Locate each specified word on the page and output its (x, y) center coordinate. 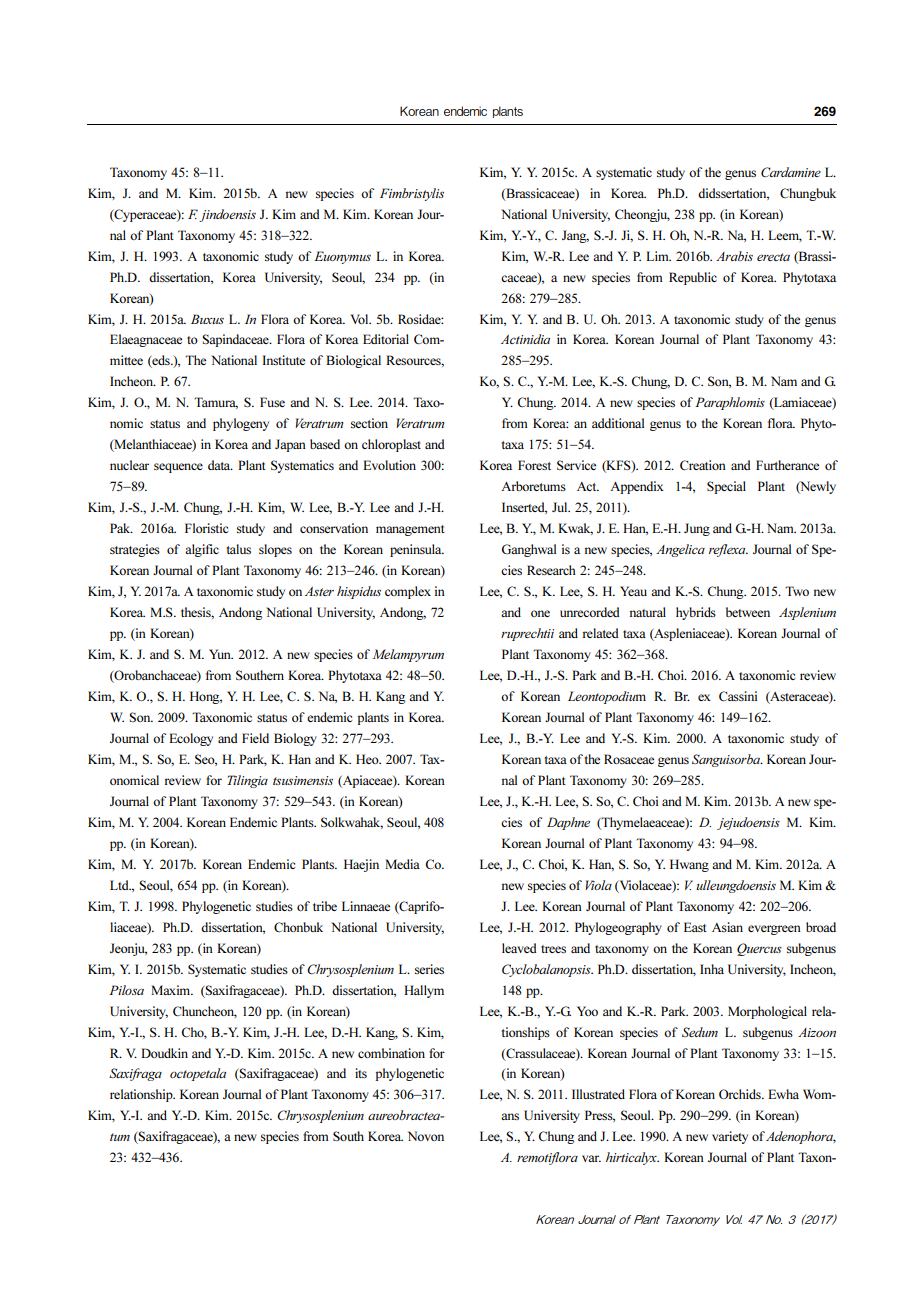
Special (726, 487)
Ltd (120, 885)
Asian (727, 927)
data (220, 465)
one (540, 613)
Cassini (738, 696)
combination (391, 1053)
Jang (575, 236)
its (361, 1073)
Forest (534, 465)
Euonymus (342, 257)
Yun (221, 654)
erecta (773, 257)
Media (402, 864)
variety (730, 1137)
